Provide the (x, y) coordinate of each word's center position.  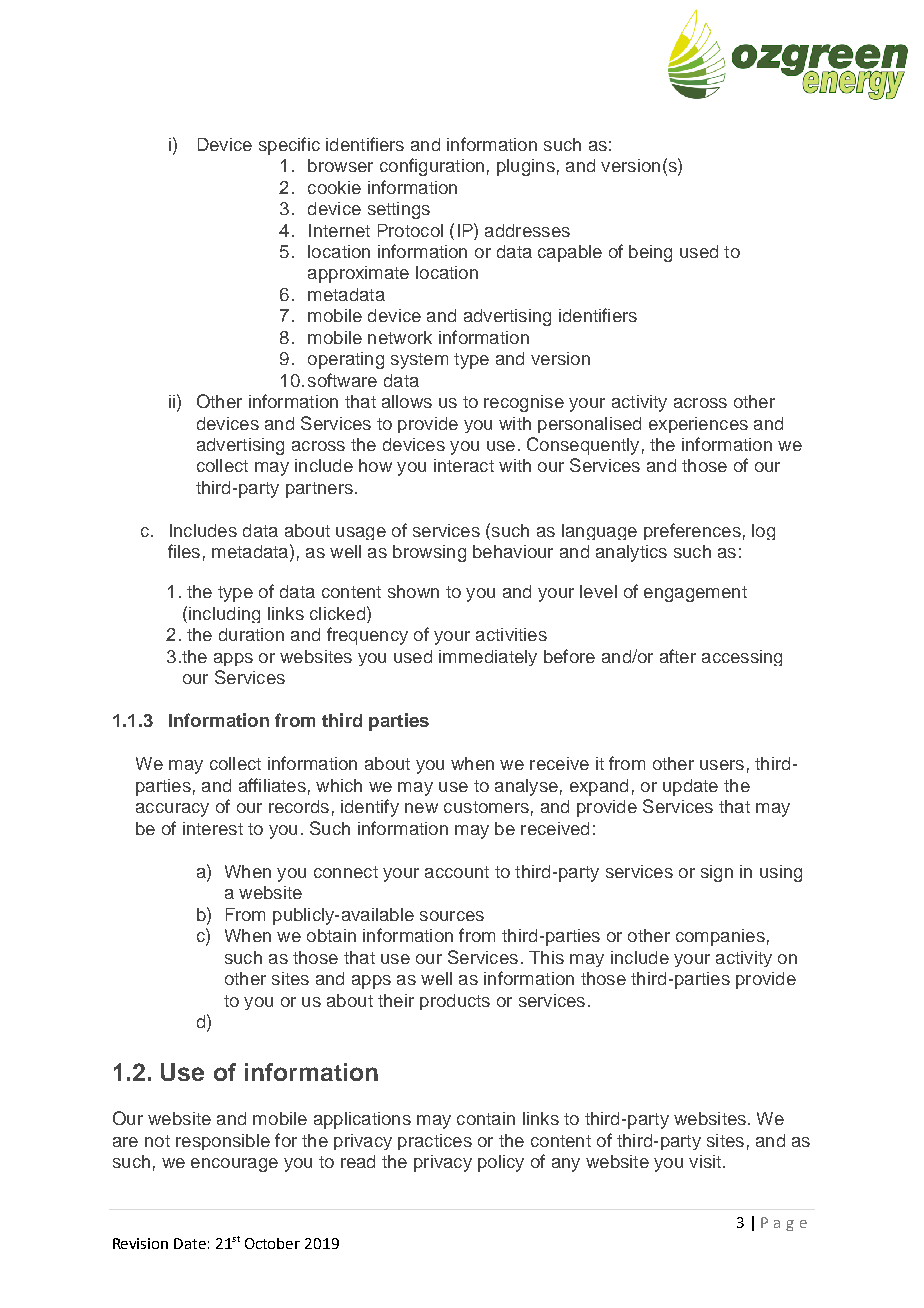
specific (289, 146)
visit (706, 1161)
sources (452, 916)
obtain (331, 935)
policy (501, 1163)
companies (720, 937)
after (678, 656)
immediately (488, 658)
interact (464, 465)
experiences (698, 425)
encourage (234, 1165)
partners (319, 490)
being (650, 253)
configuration (432, 167)
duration (251, 634)
